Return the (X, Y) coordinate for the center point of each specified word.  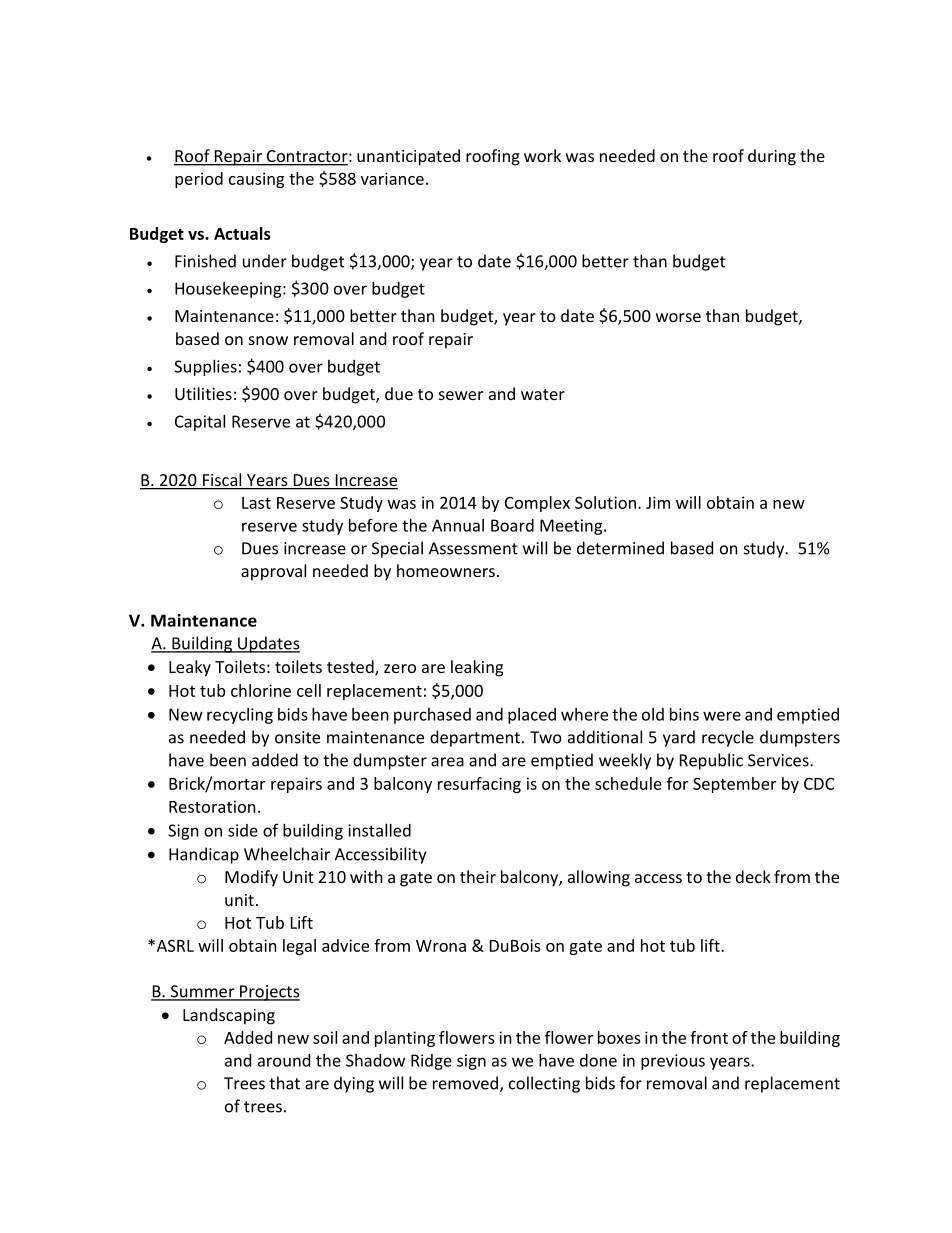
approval (273, 572)
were (722, 716)
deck (753, 876)
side (243, 830)
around (284, 1060)
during (772, 157)
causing (256, 180)
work (542, 155)
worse (678, 317)
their (478, 876)
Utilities (203, 393)
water (543, 394)
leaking (477, 668)
